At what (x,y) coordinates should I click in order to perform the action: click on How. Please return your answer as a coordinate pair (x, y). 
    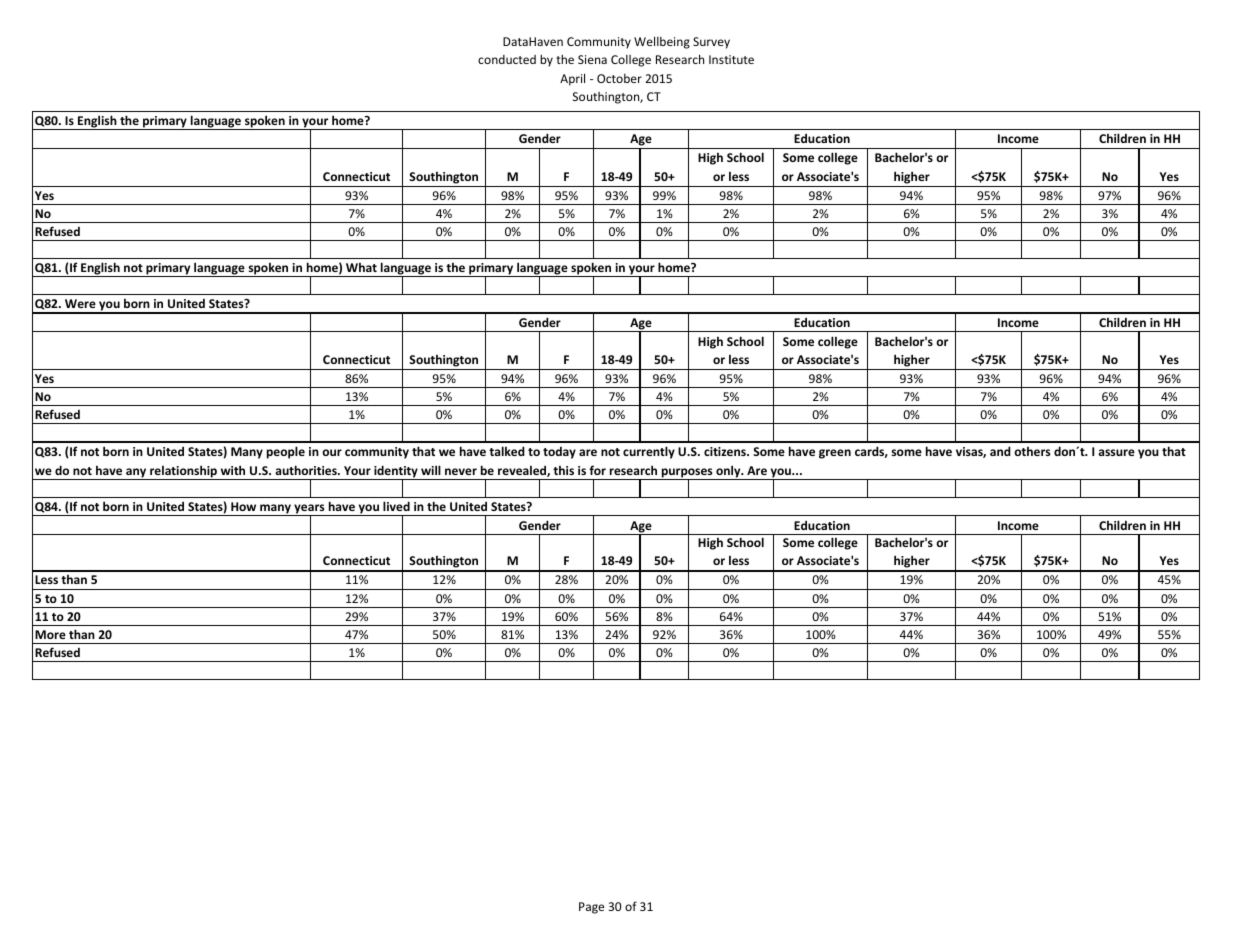
    Looking at the image, I should click on (243, 506).
